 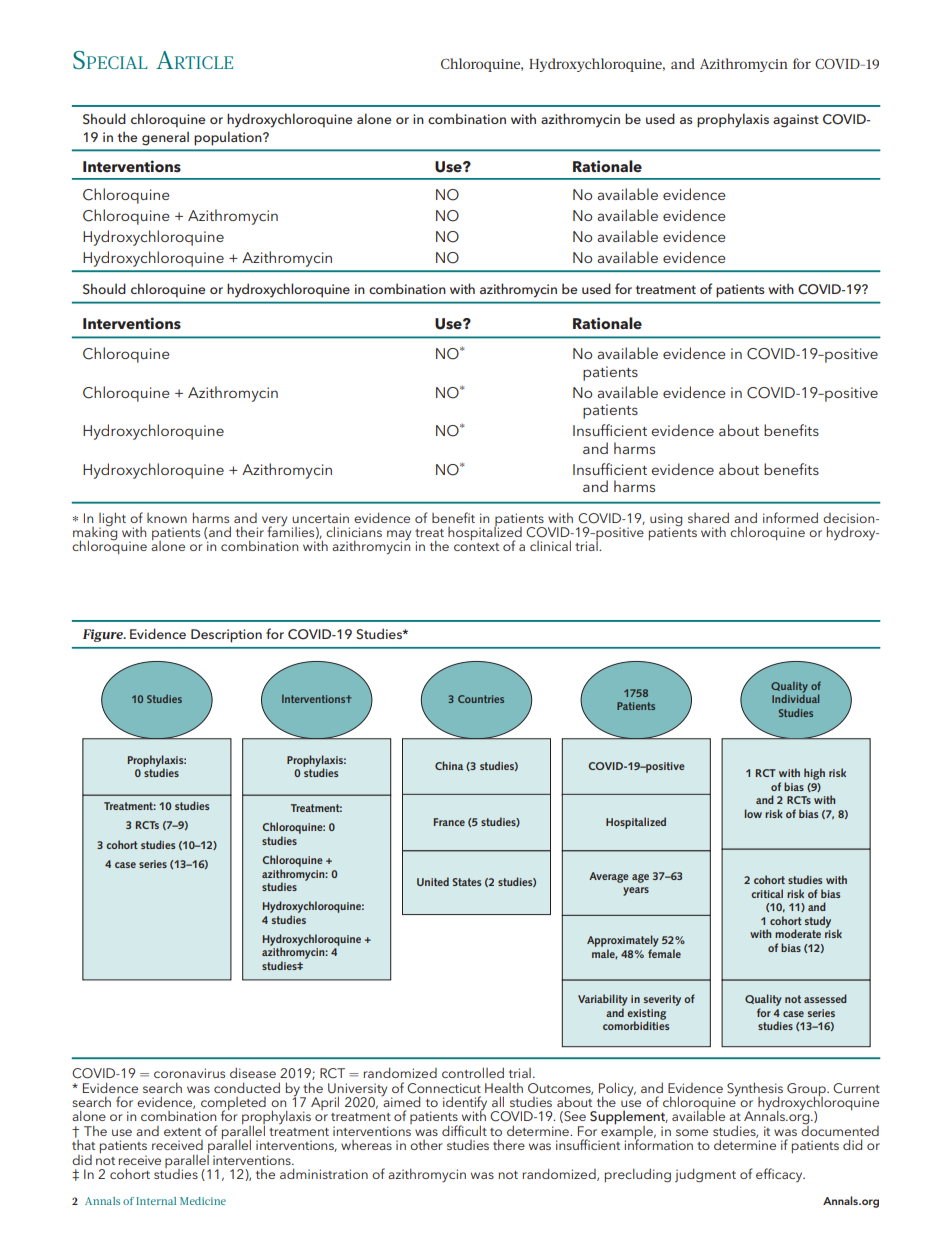 What do you see at coordinates (167, 518) in the page?
I see `known` at bounding box center [167, 518].
